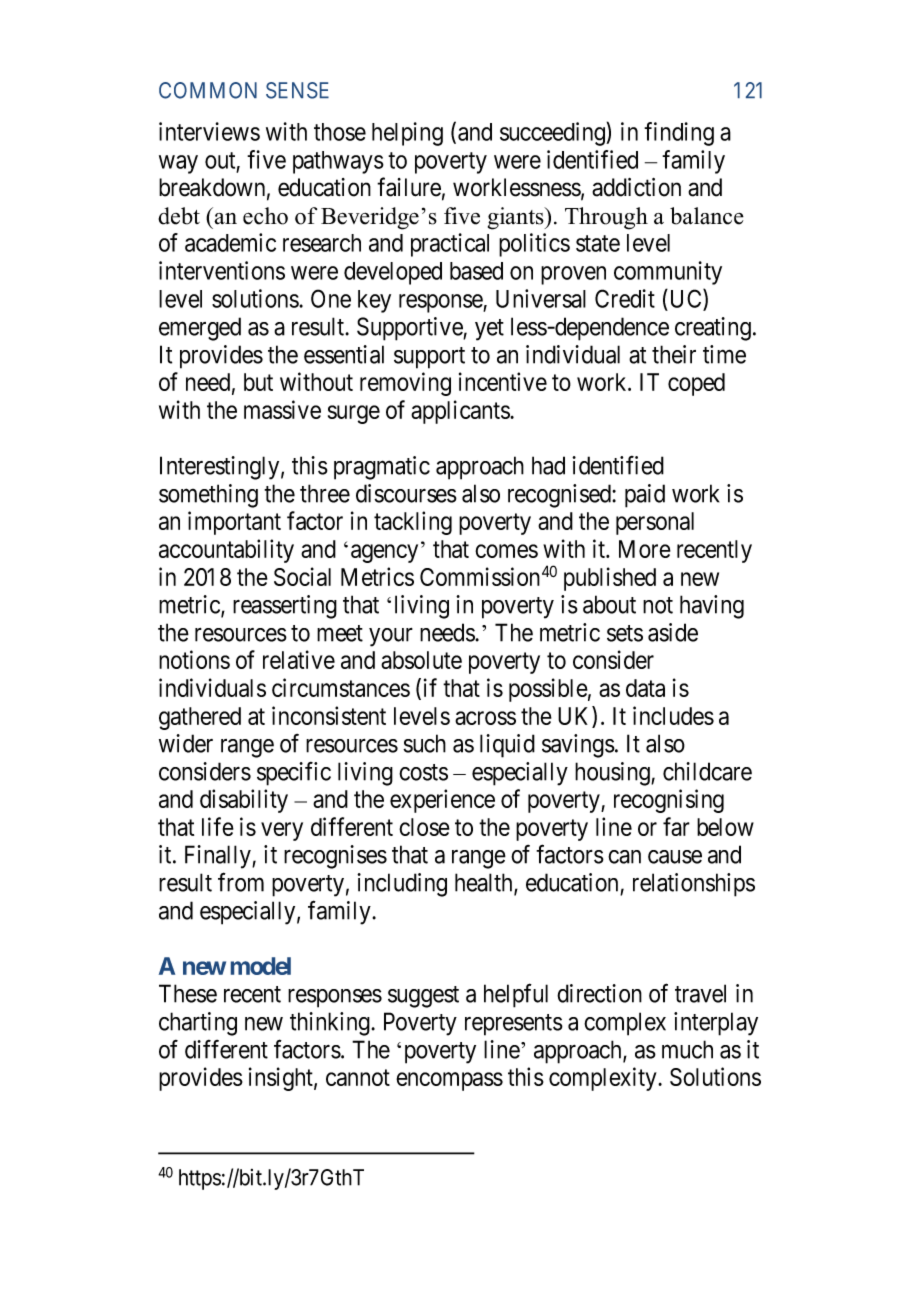 The height and width of the screenshot is (1308, 924). I want to click on yet, so click(489, 330).
